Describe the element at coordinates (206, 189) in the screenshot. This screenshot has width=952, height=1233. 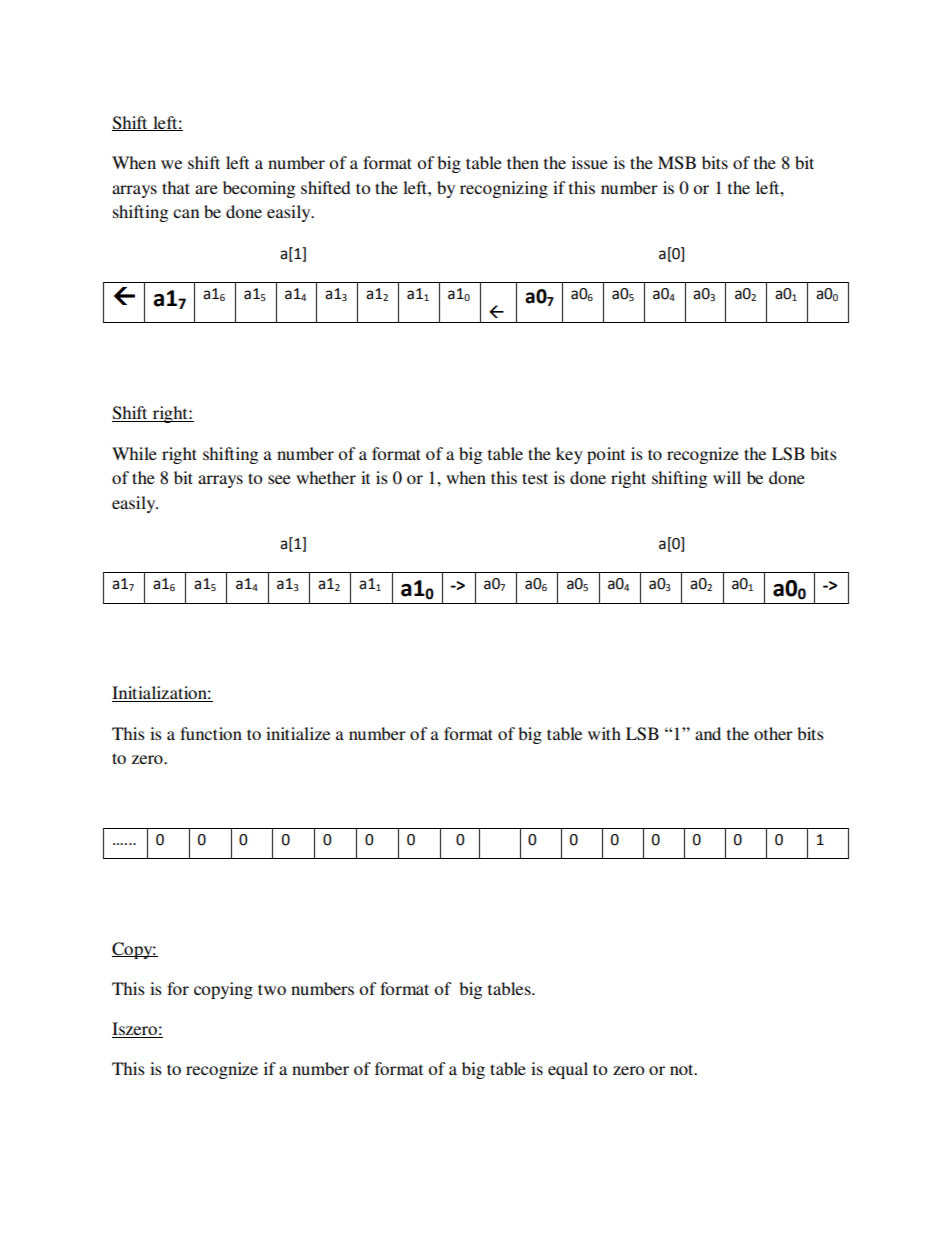
I see `are` at that location.
